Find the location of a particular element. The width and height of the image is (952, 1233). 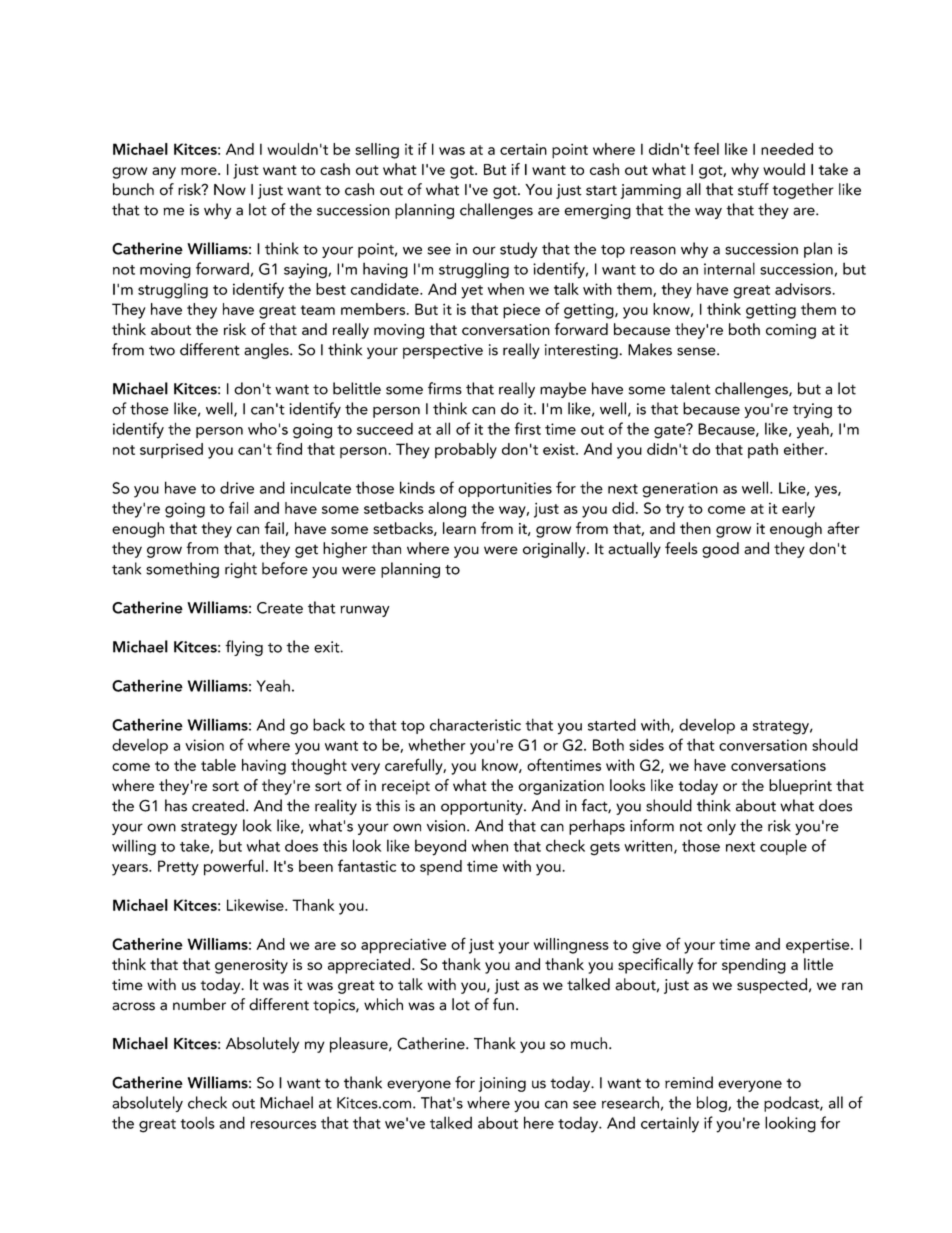

runway is located at coordinates (365, 611).
